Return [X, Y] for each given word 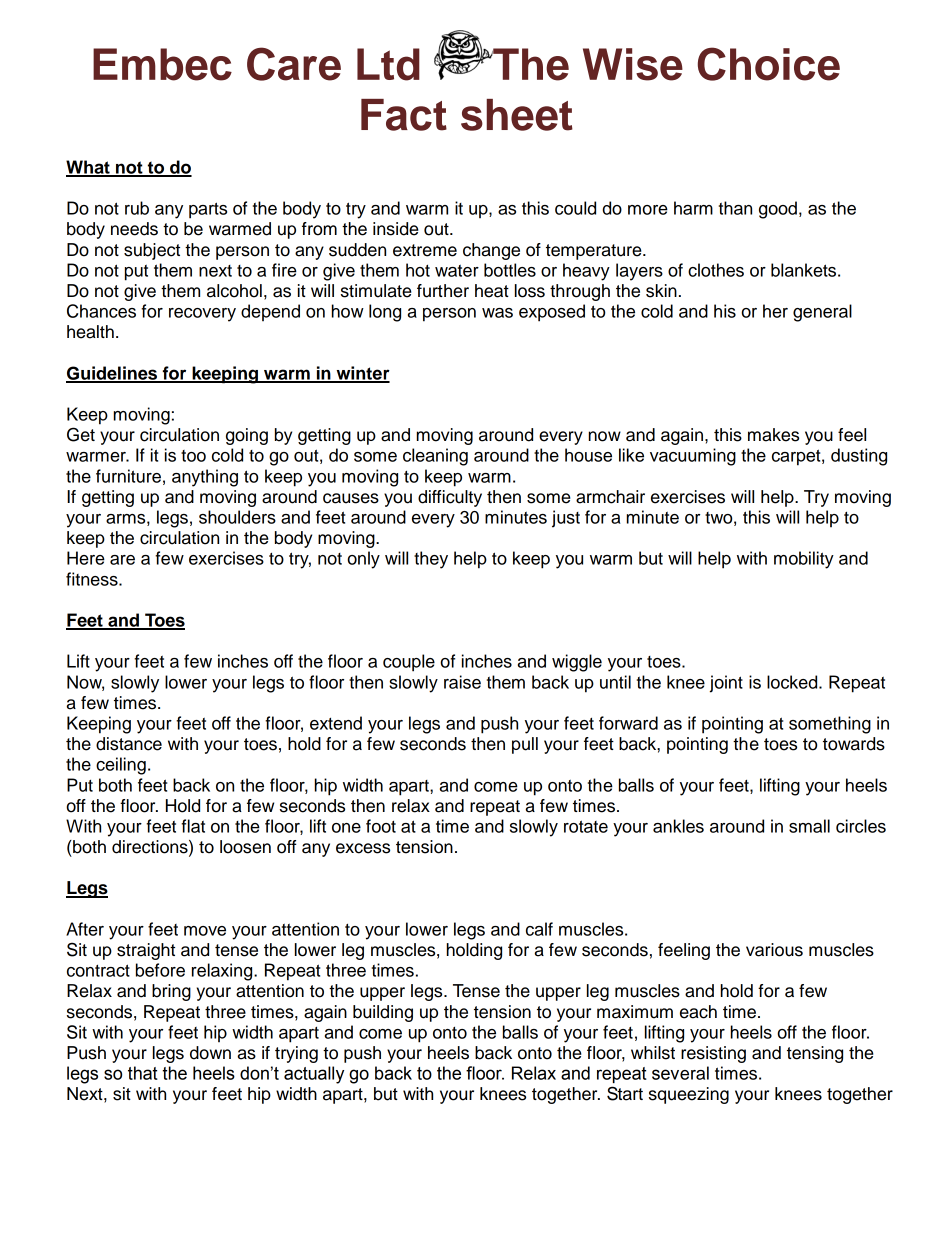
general [822, 313]
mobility [804, 560]
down [210, 1053]
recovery [202, 315]
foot [381, 826]
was [497, 313]
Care [294, 64]
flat [193, 826]
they [431, 560]
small [809, 826]
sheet [517, 115]
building [383, 1013]
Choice [769, 64]
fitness [93, 579]
